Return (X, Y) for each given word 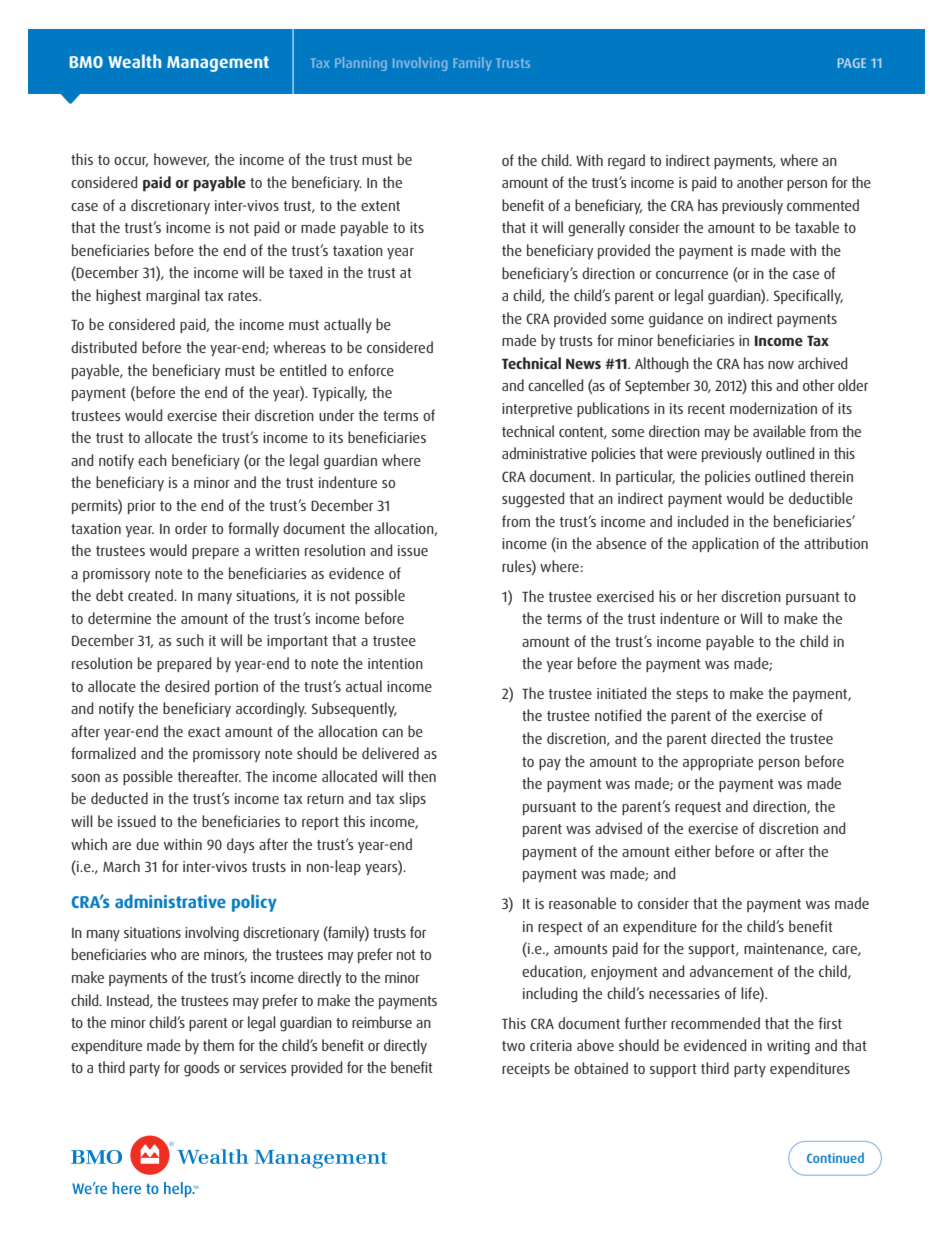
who (163, 954)
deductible (821, 498)
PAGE (852, 63)
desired (187, 686)
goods (201, 1069)
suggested (533, 500)
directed (735, 738)
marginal (173, 297)
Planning (361, 64)
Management (218, 64)
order (191, 528)
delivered (390, 753)
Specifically (808, 296)
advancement (731, 971)
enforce (371, 370)
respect (560, 928)
